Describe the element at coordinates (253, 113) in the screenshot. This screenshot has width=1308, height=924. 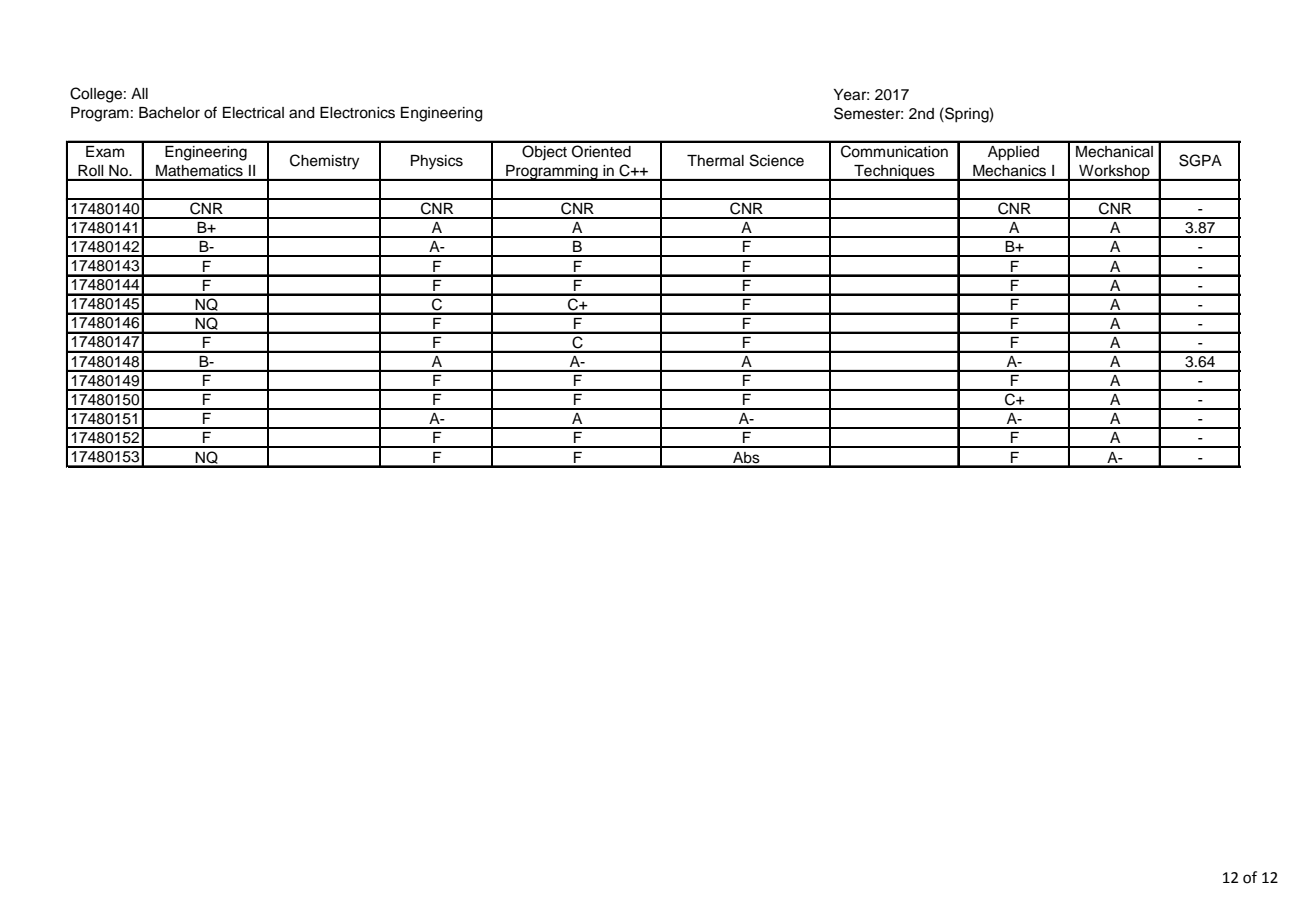
I see `Electrical` at that location.
